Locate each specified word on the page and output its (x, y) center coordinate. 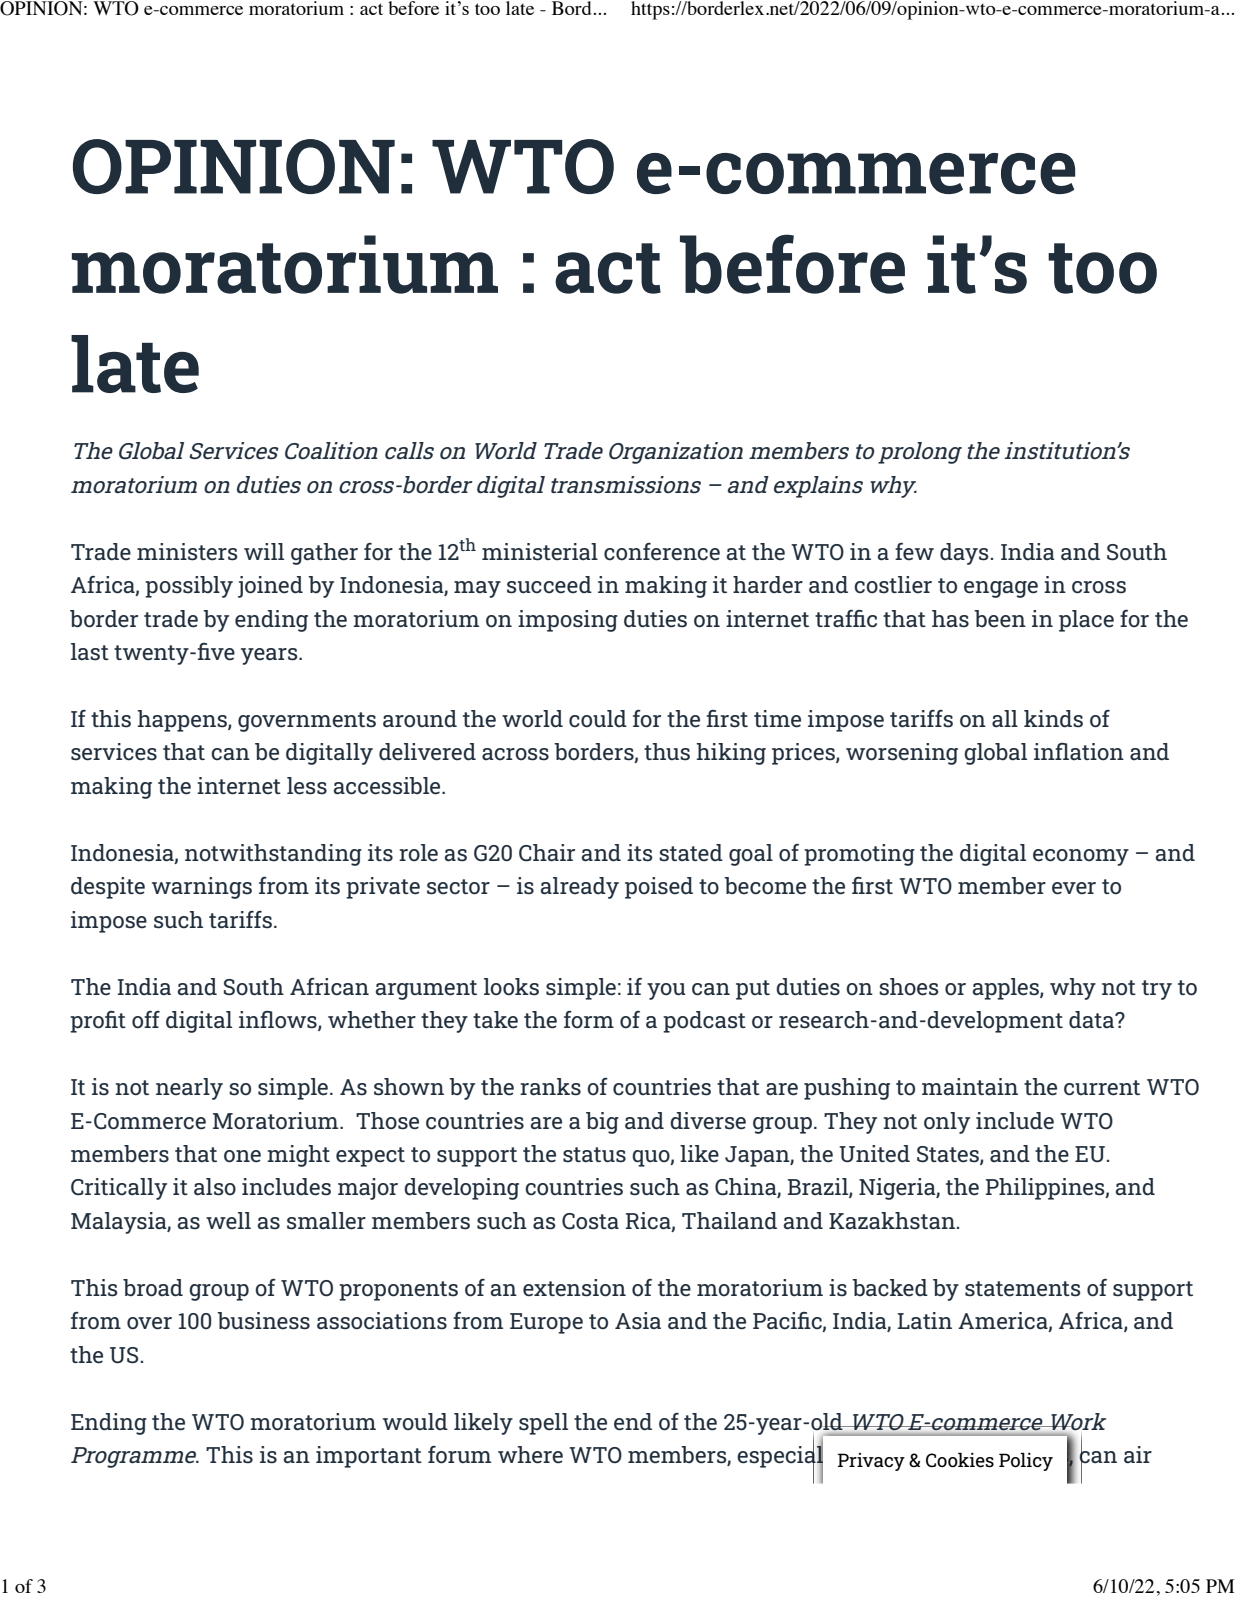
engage (1001, 589)
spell (543, 1424)
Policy (1026, 1462)
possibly (189, 587)
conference (662, 552)
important (369, 1457)
